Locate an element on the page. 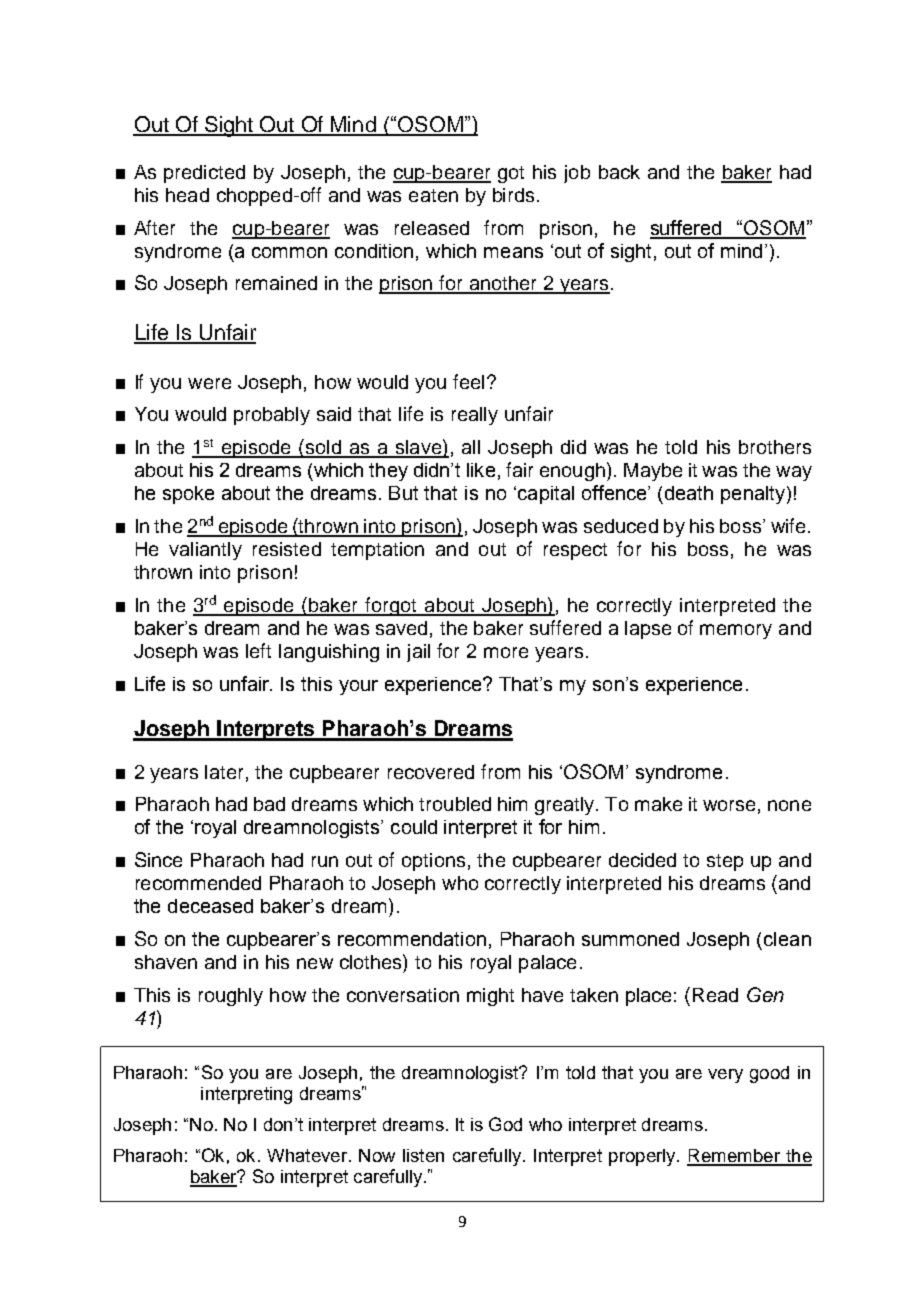  God is located at coordinates (505, 1124).
